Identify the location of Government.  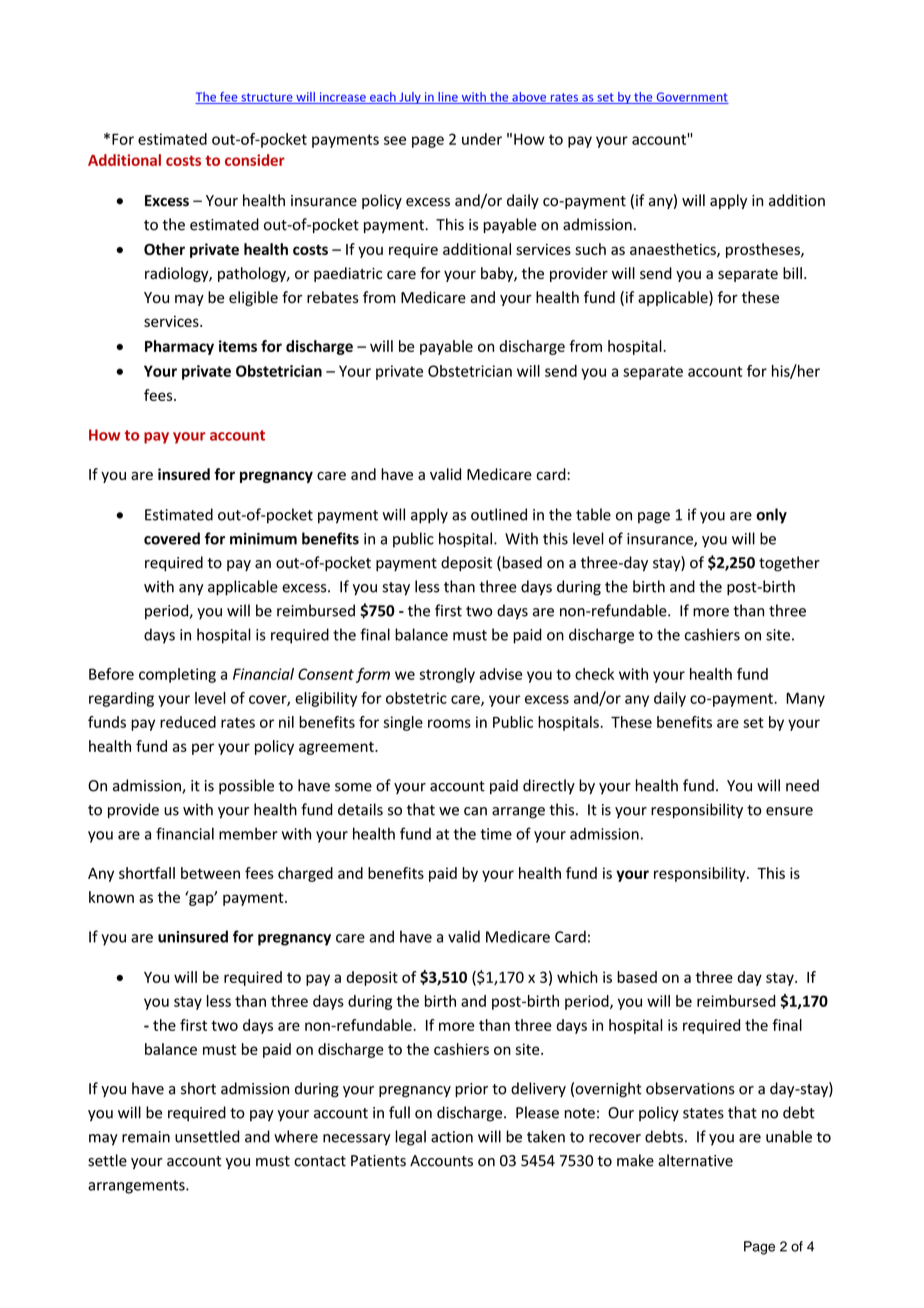
(691, 98).
